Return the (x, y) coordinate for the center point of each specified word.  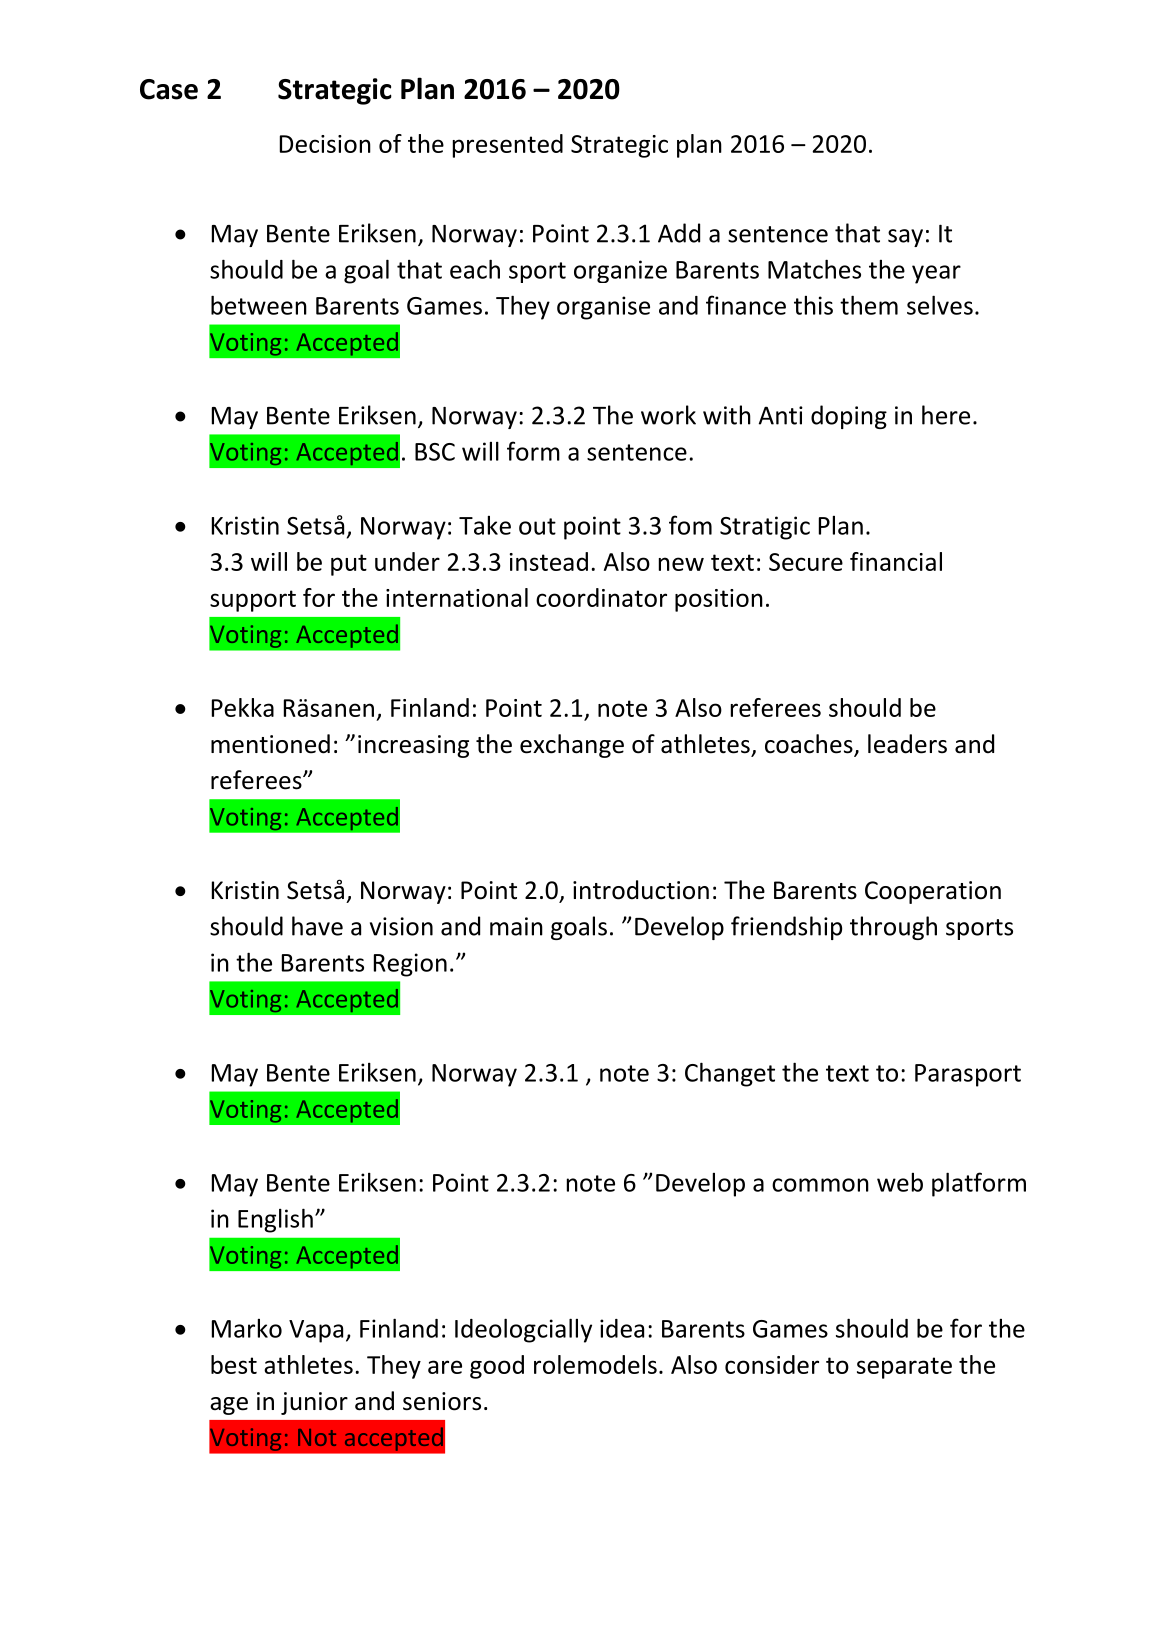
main (516, 926)
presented (508, 146)
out (537, 526)
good (497, 1367)
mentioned (270, 744)
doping (849, 417)
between (259, 305)
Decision (325, 144)
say (905, 238)
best (234, 1364)
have (317, 926)
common (820, 1185)
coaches (810, 745)
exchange (572, 746)
